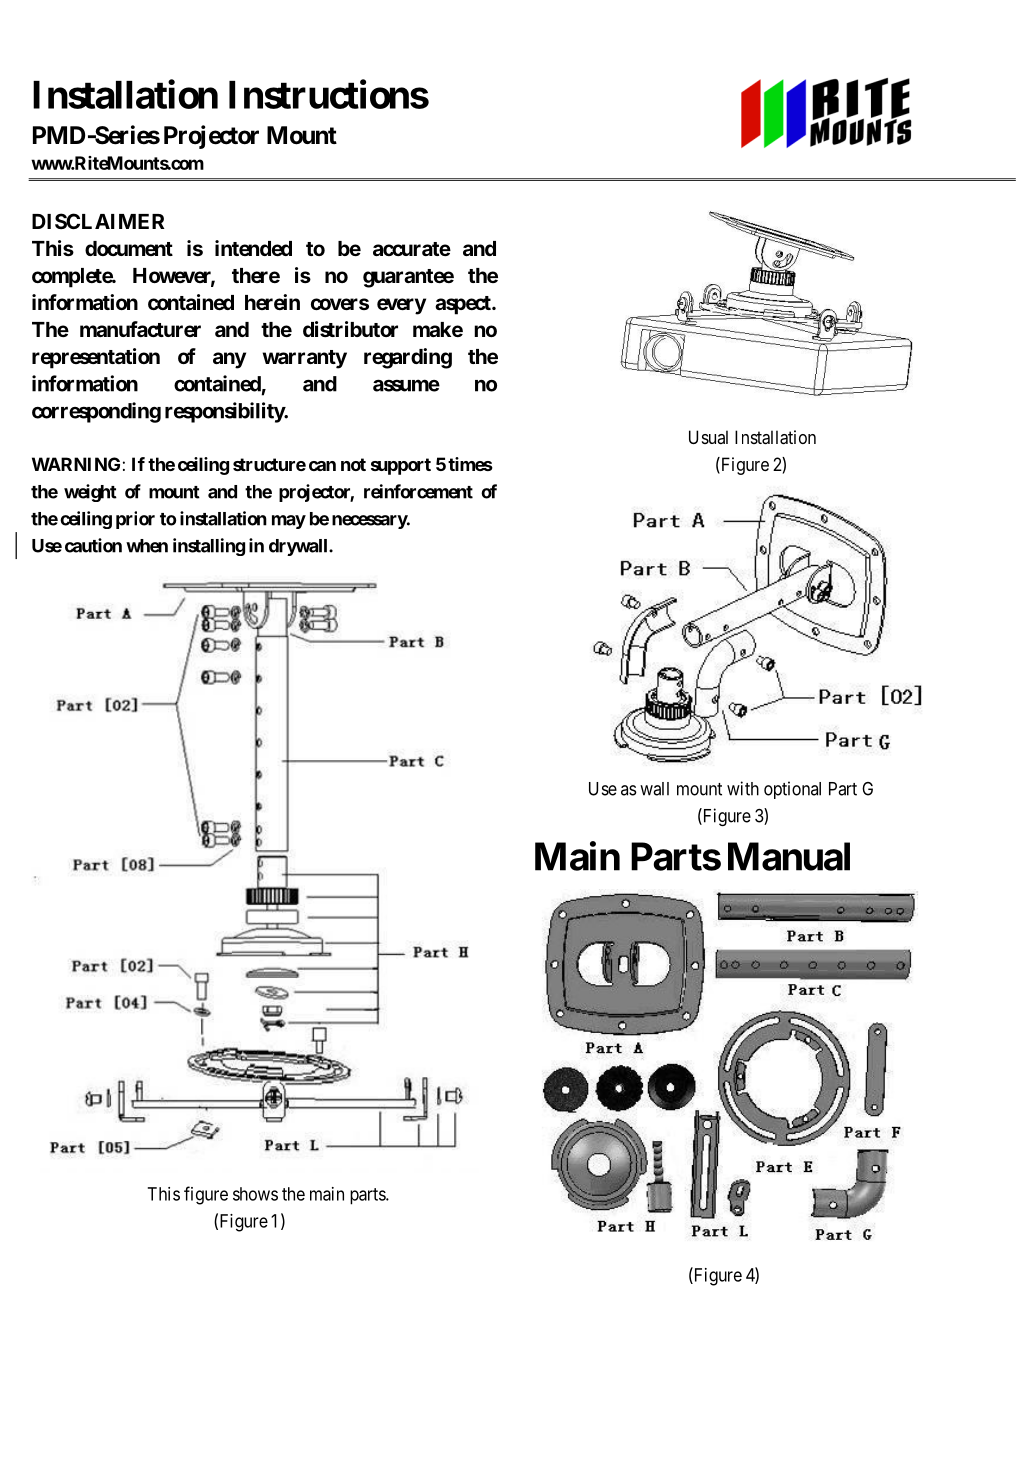 The image size is (1031, 1458). I want to click on aspect, so click(464, 305).
